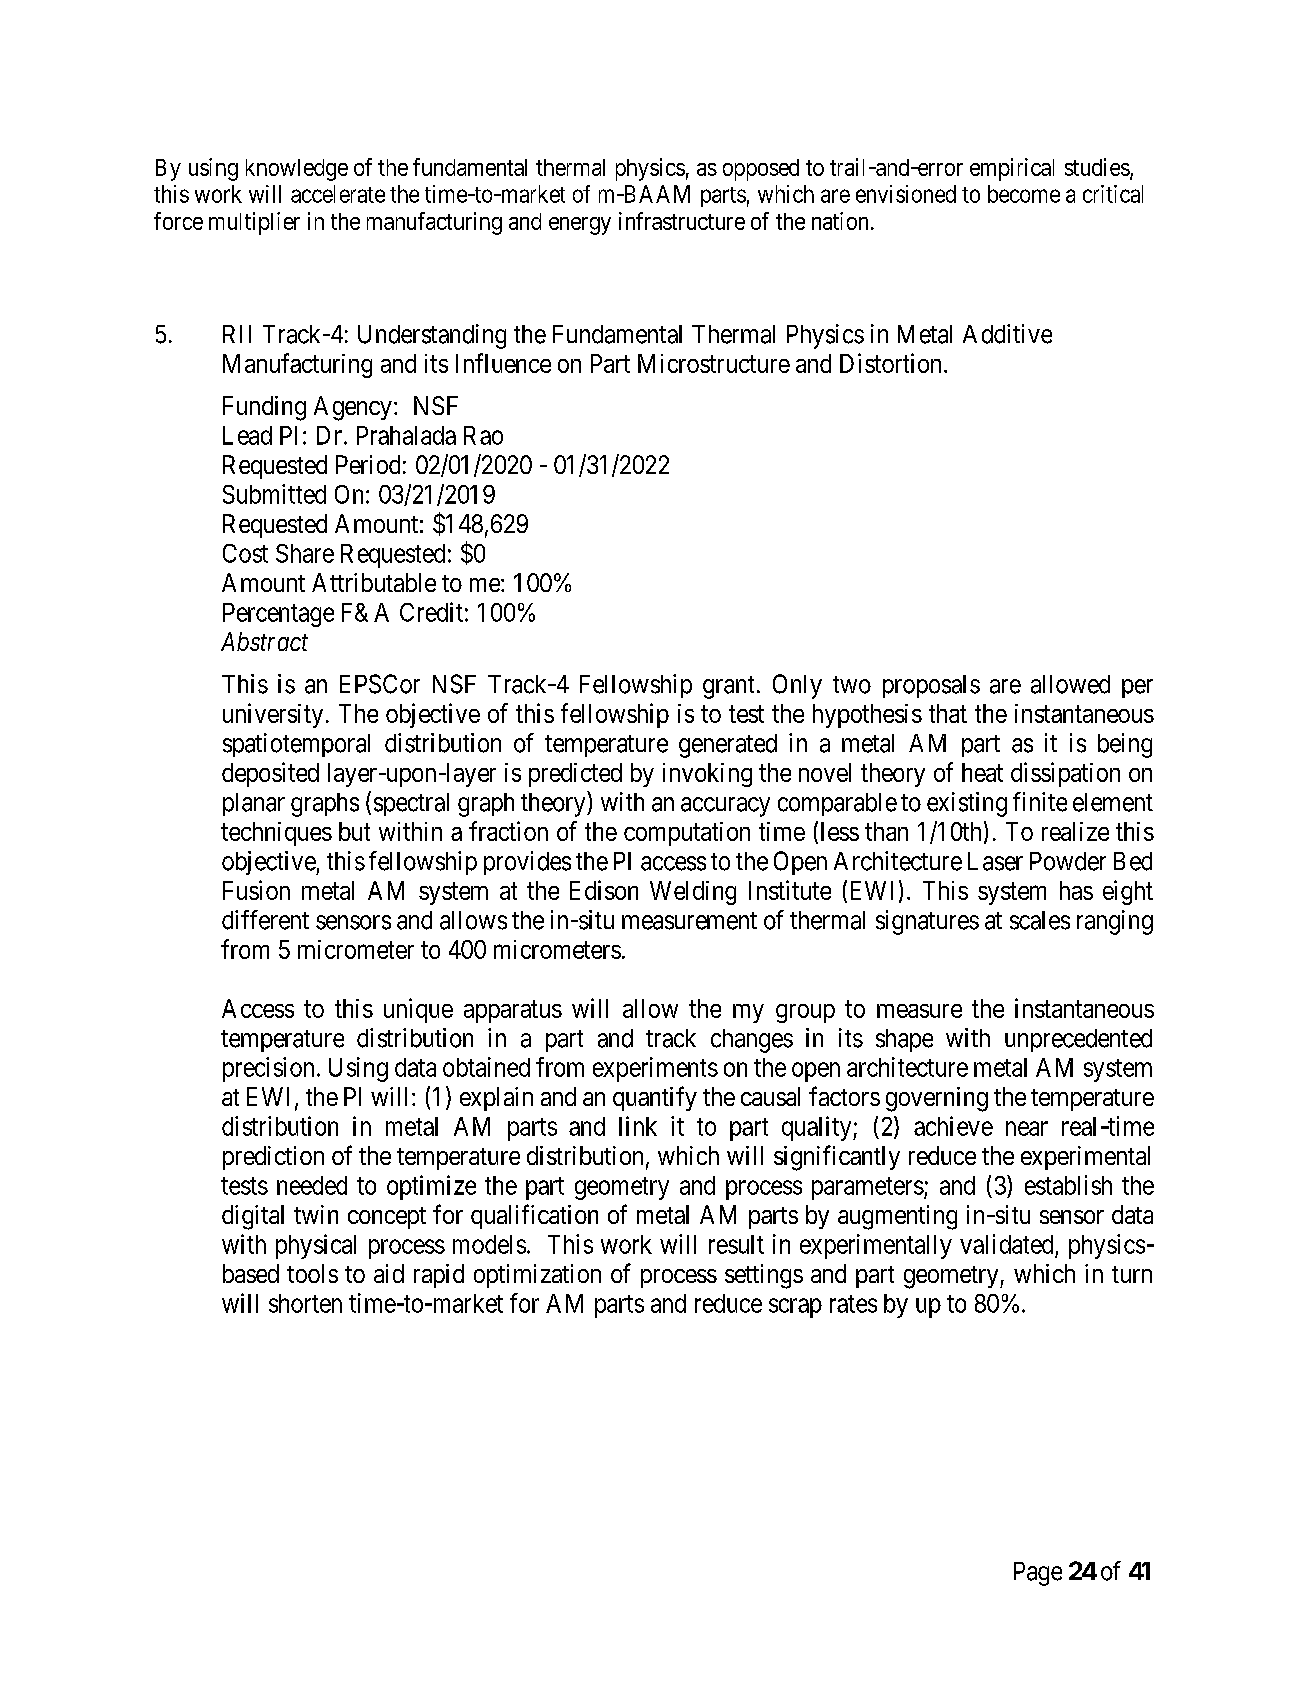  I want to click on Additive, so click(1007, 334).
